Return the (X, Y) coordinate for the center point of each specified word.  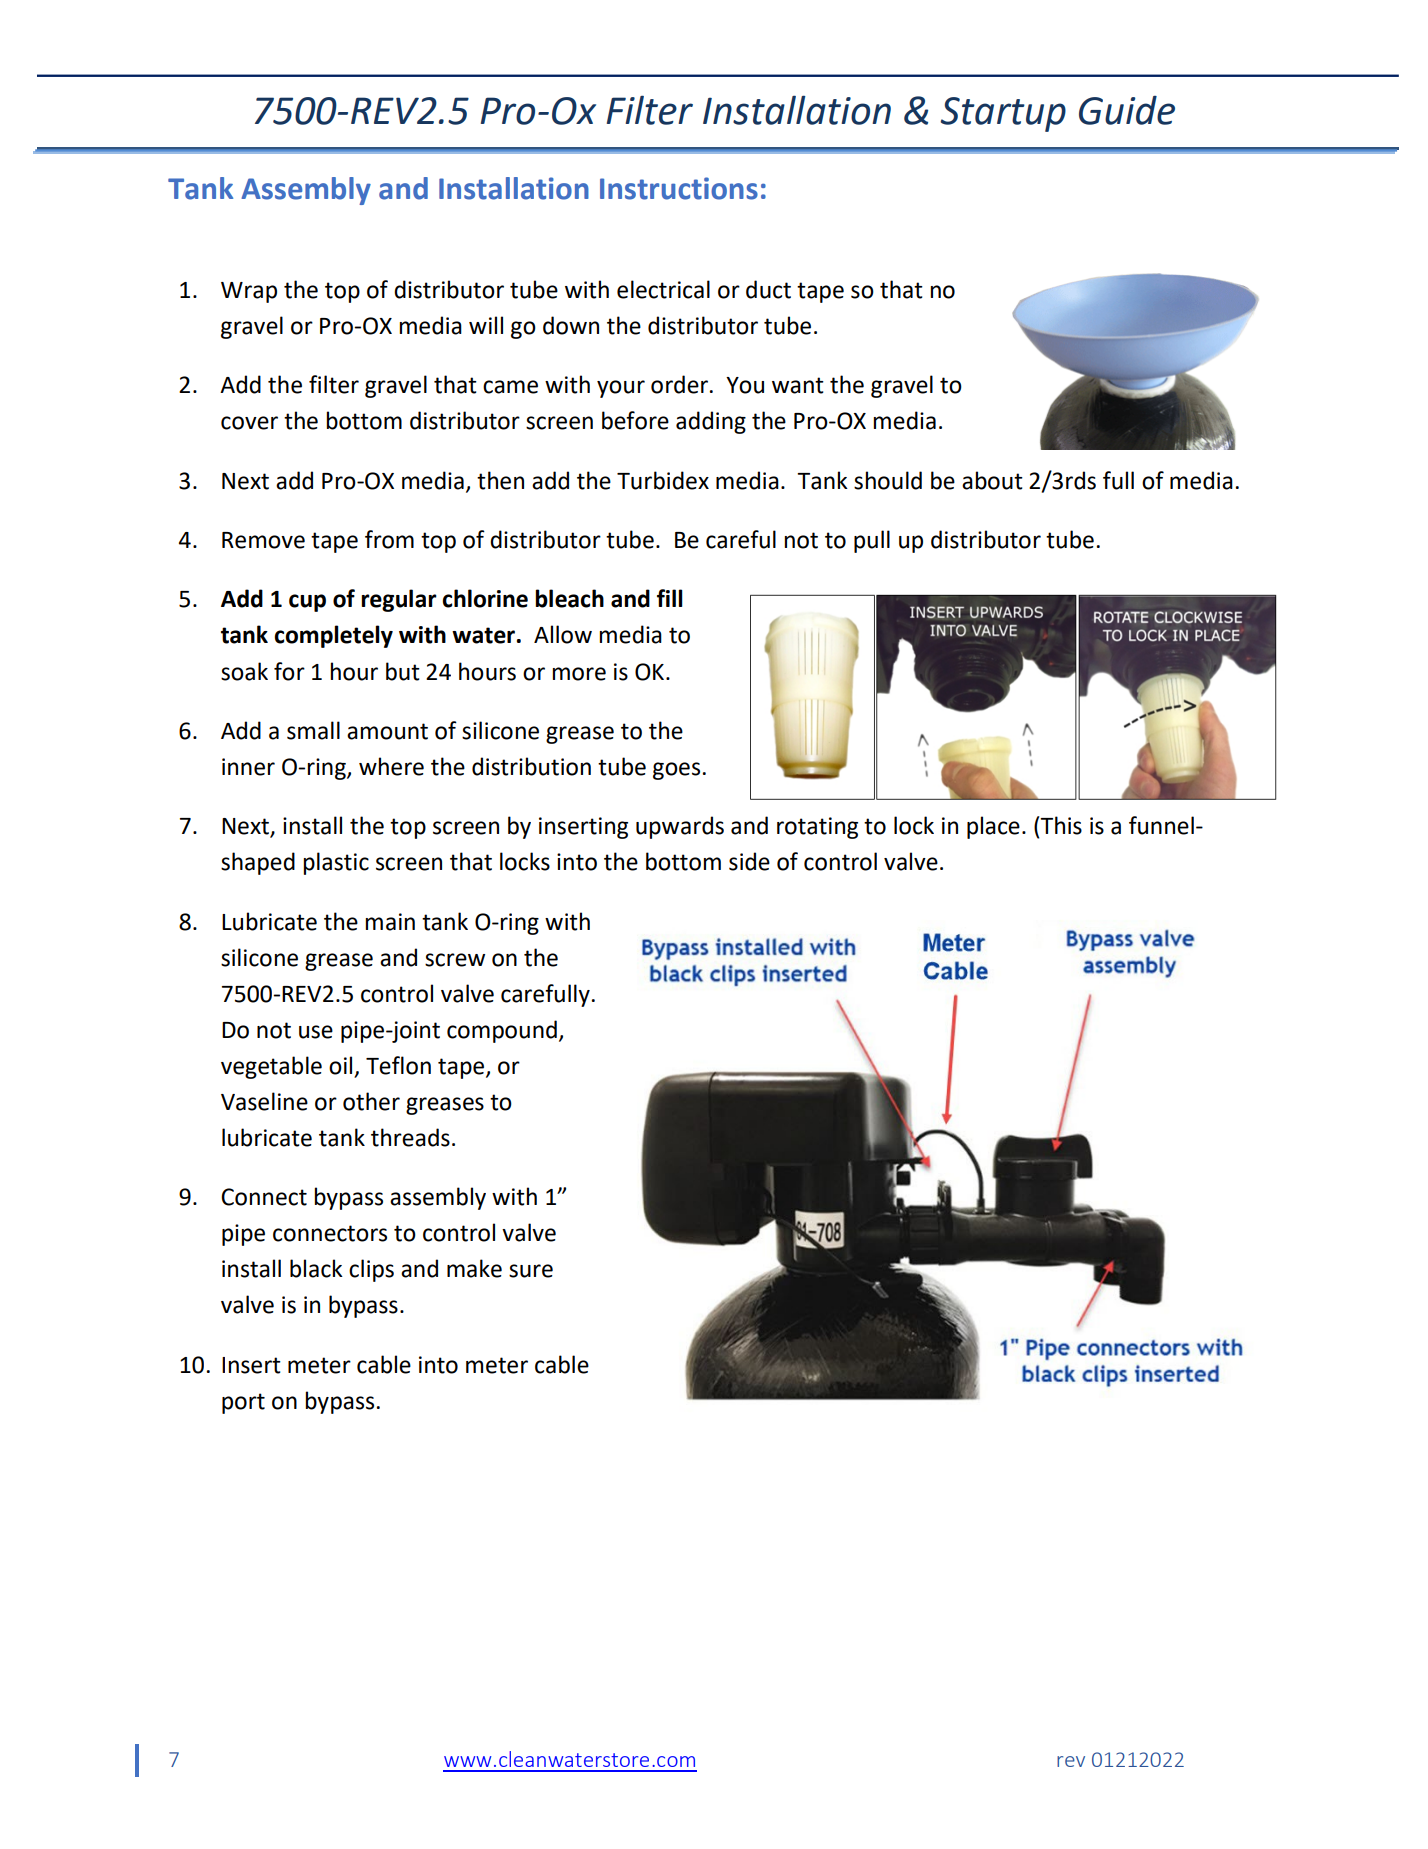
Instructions (679, 188)
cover (249, 423)
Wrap (249, 292)
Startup (1003, 114)
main (390, 922)
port (243, 1403)
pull (872, 541)
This (1061, 825)
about (992, 480)
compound (502, 1031)
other (371, 1101)
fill (670, 598)
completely (333, 636)
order (679, 384)
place (993, 827)
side (749, 861)
